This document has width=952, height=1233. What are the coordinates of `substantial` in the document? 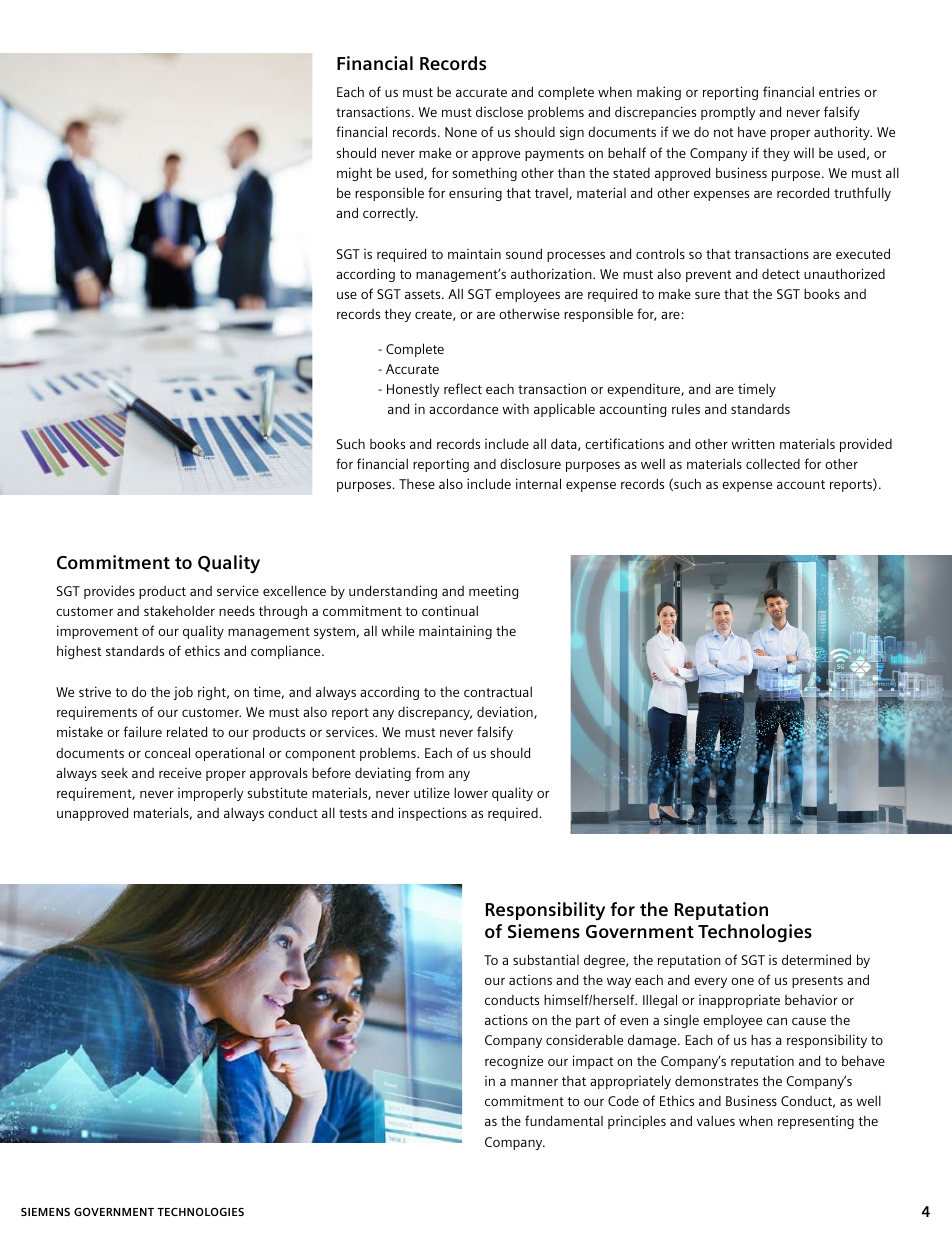 It's located at (546, 959).
